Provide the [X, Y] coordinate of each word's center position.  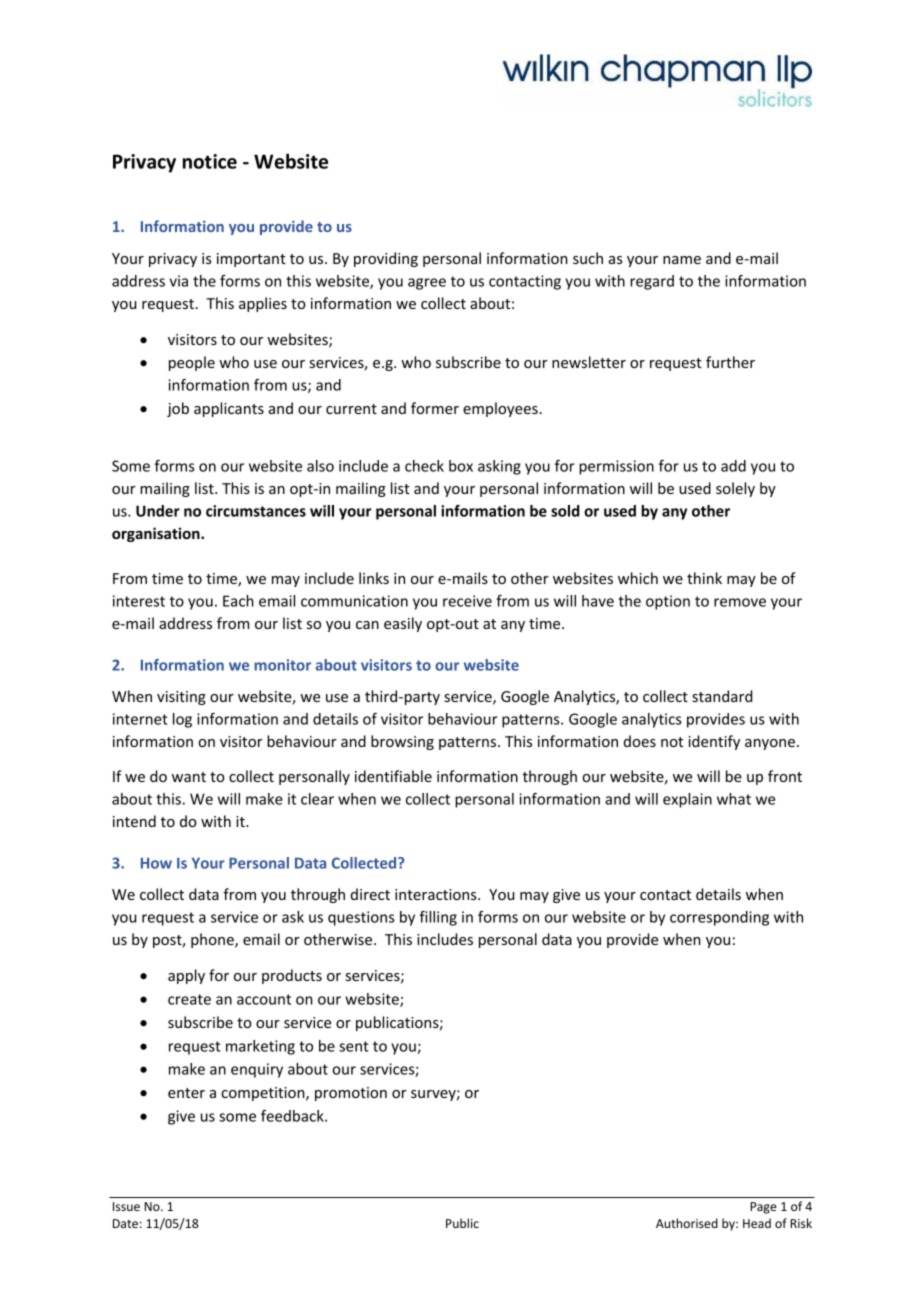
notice [210, 161]
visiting [181, 698]
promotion [351, 1094]
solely [735, 489]
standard [722, 696]
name [682, 260]
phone [213, 940]
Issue [126, 1206]
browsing [402, 742]
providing [386, 259]
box [461, 466]
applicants [229, 409]
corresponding [719, 918]
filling [438, 918]
